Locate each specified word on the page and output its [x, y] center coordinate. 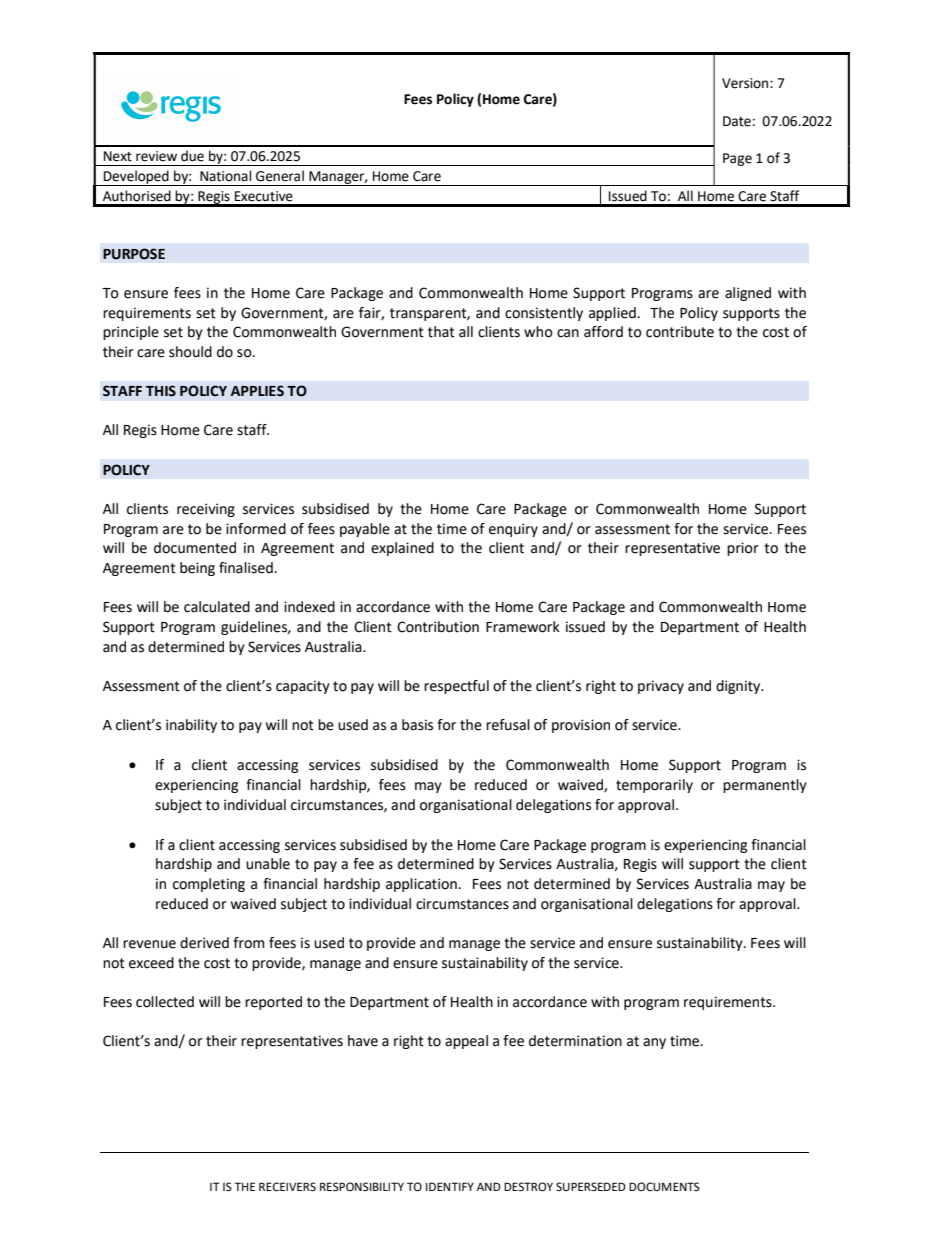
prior [743, 549]
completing [209, 885]
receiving [206, 510]
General [280, 176]
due [192, 156]
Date [737, 121]
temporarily [654, 786]
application [421, 885]
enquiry [513, 530]
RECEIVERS [287, 1187]
